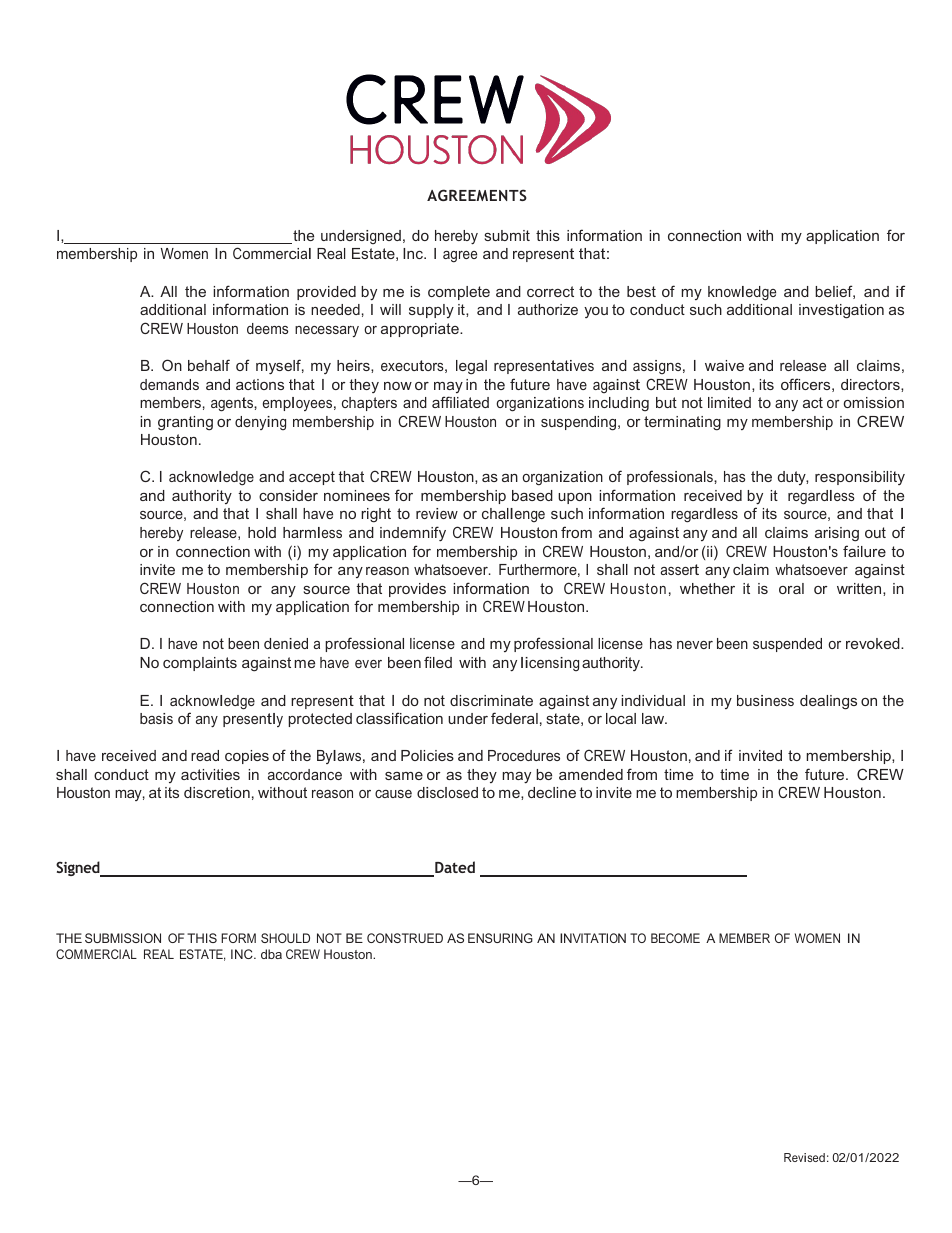  What do you see at coordinates (841, 311) in the screenshot?
I see `investigation` at bounding box center [841, 311].
